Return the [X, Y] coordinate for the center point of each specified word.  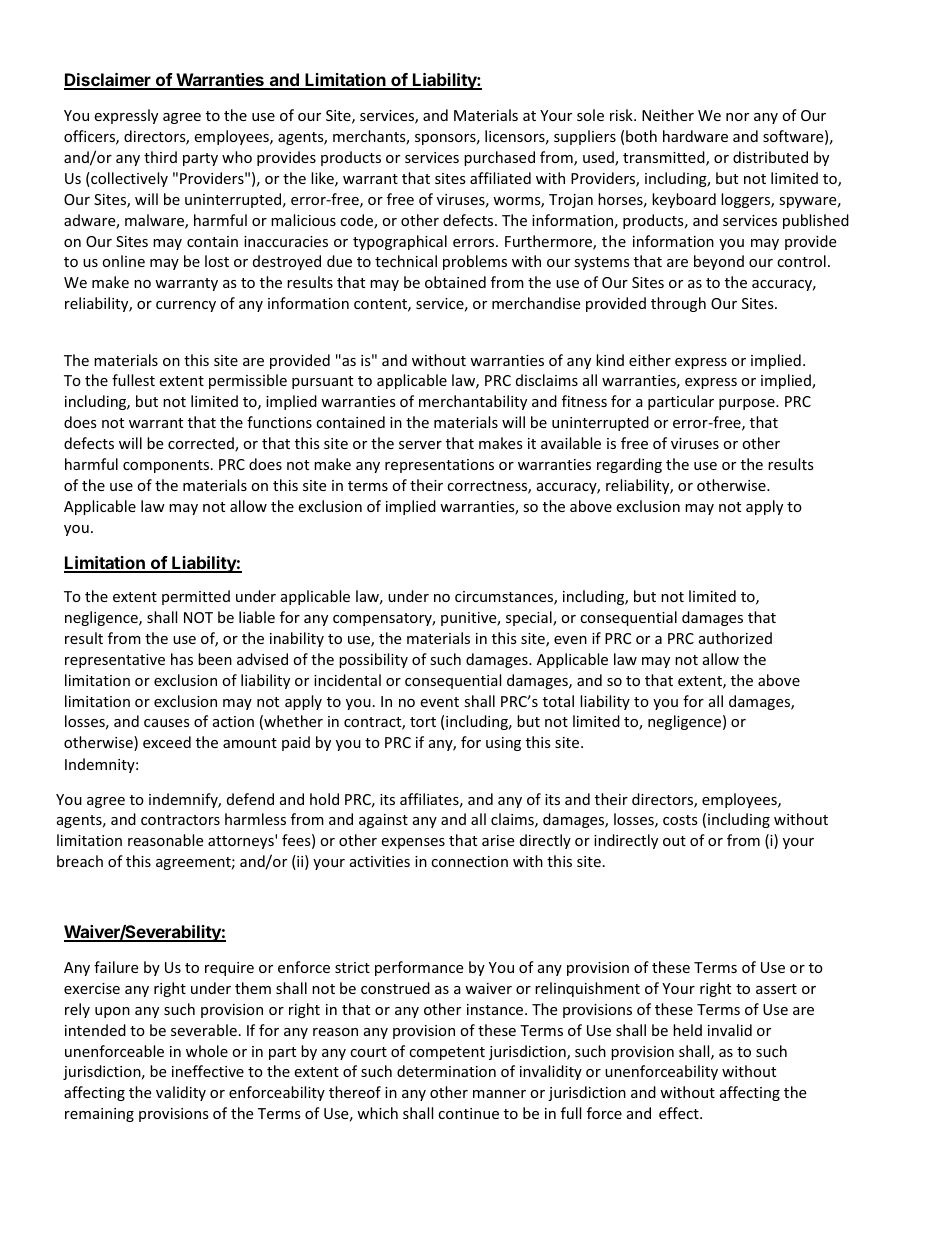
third [160, 157]
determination [446, 1071]
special [530, 618]
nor [737, 117]
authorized [735, 638]
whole [207, 1051]
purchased [499, 158]
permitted [196, 597]
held [687, 1030]
